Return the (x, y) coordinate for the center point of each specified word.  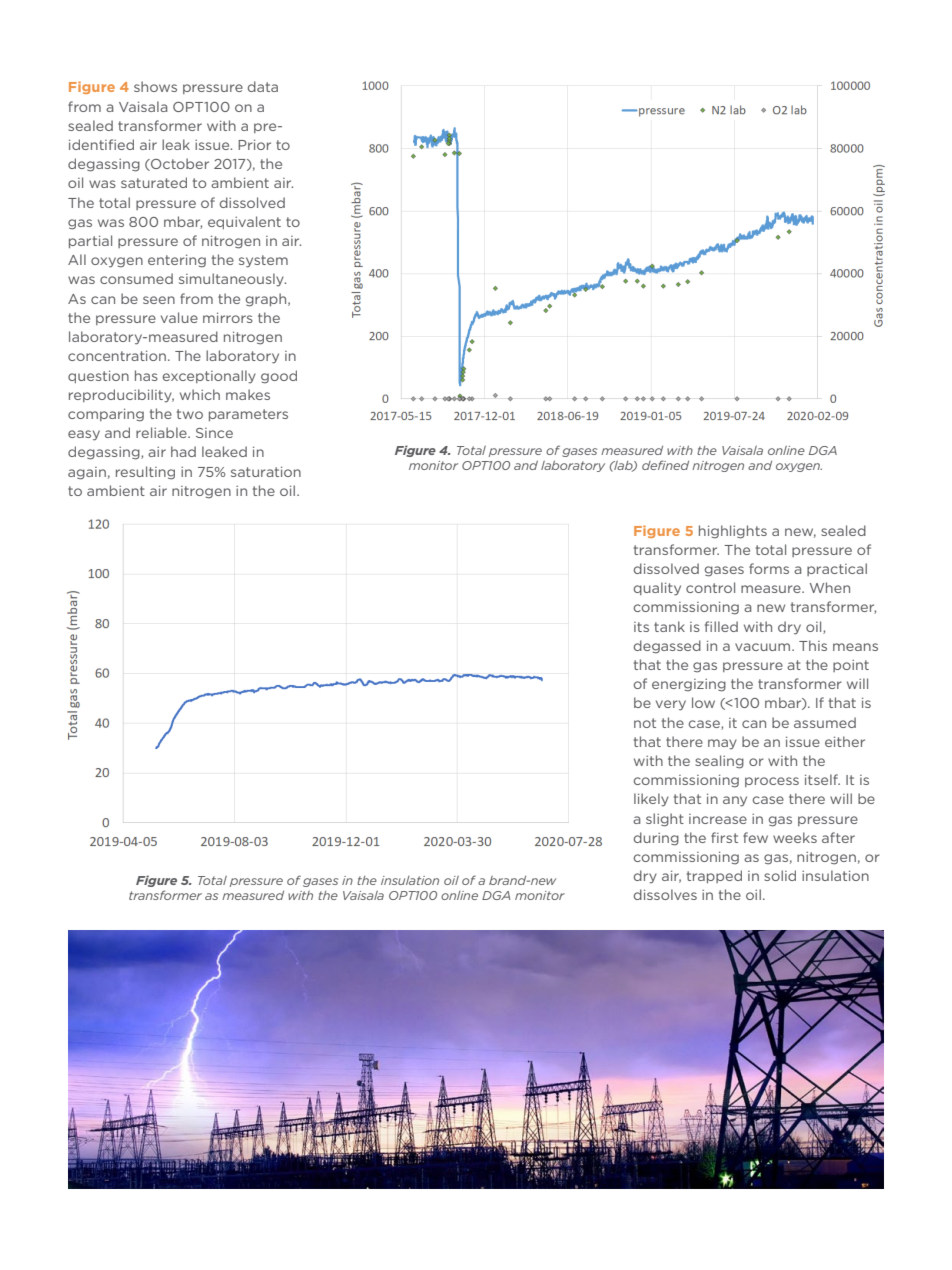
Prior (254, 145)
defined (665, 465)
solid (780, 875)
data (263, 86)
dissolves (665, 894)
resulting (145, 473)
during (656, 839)
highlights (733, 532)
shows (155, 86)
